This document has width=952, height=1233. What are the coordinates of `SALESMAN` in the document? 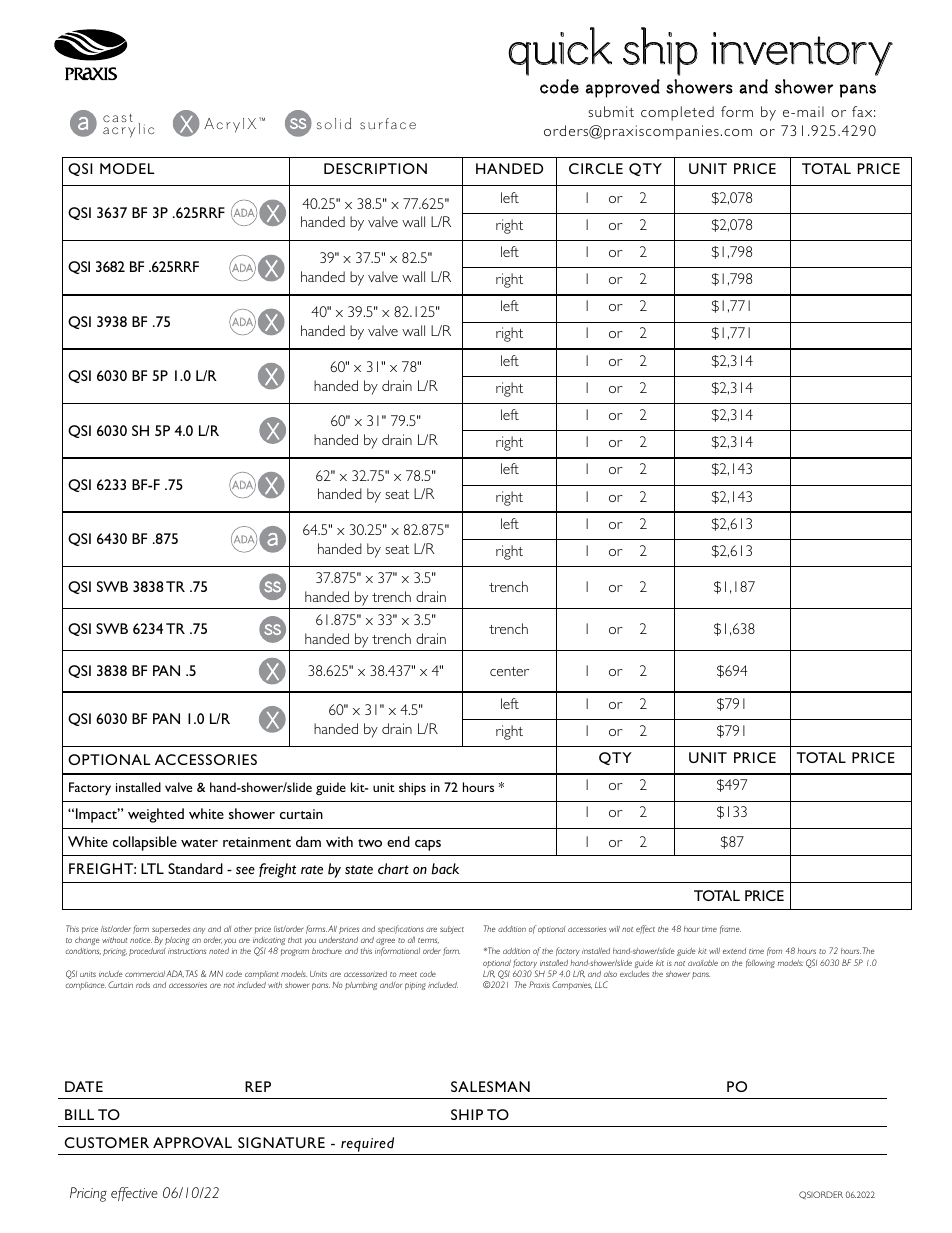 It's located at (490, 1086).
